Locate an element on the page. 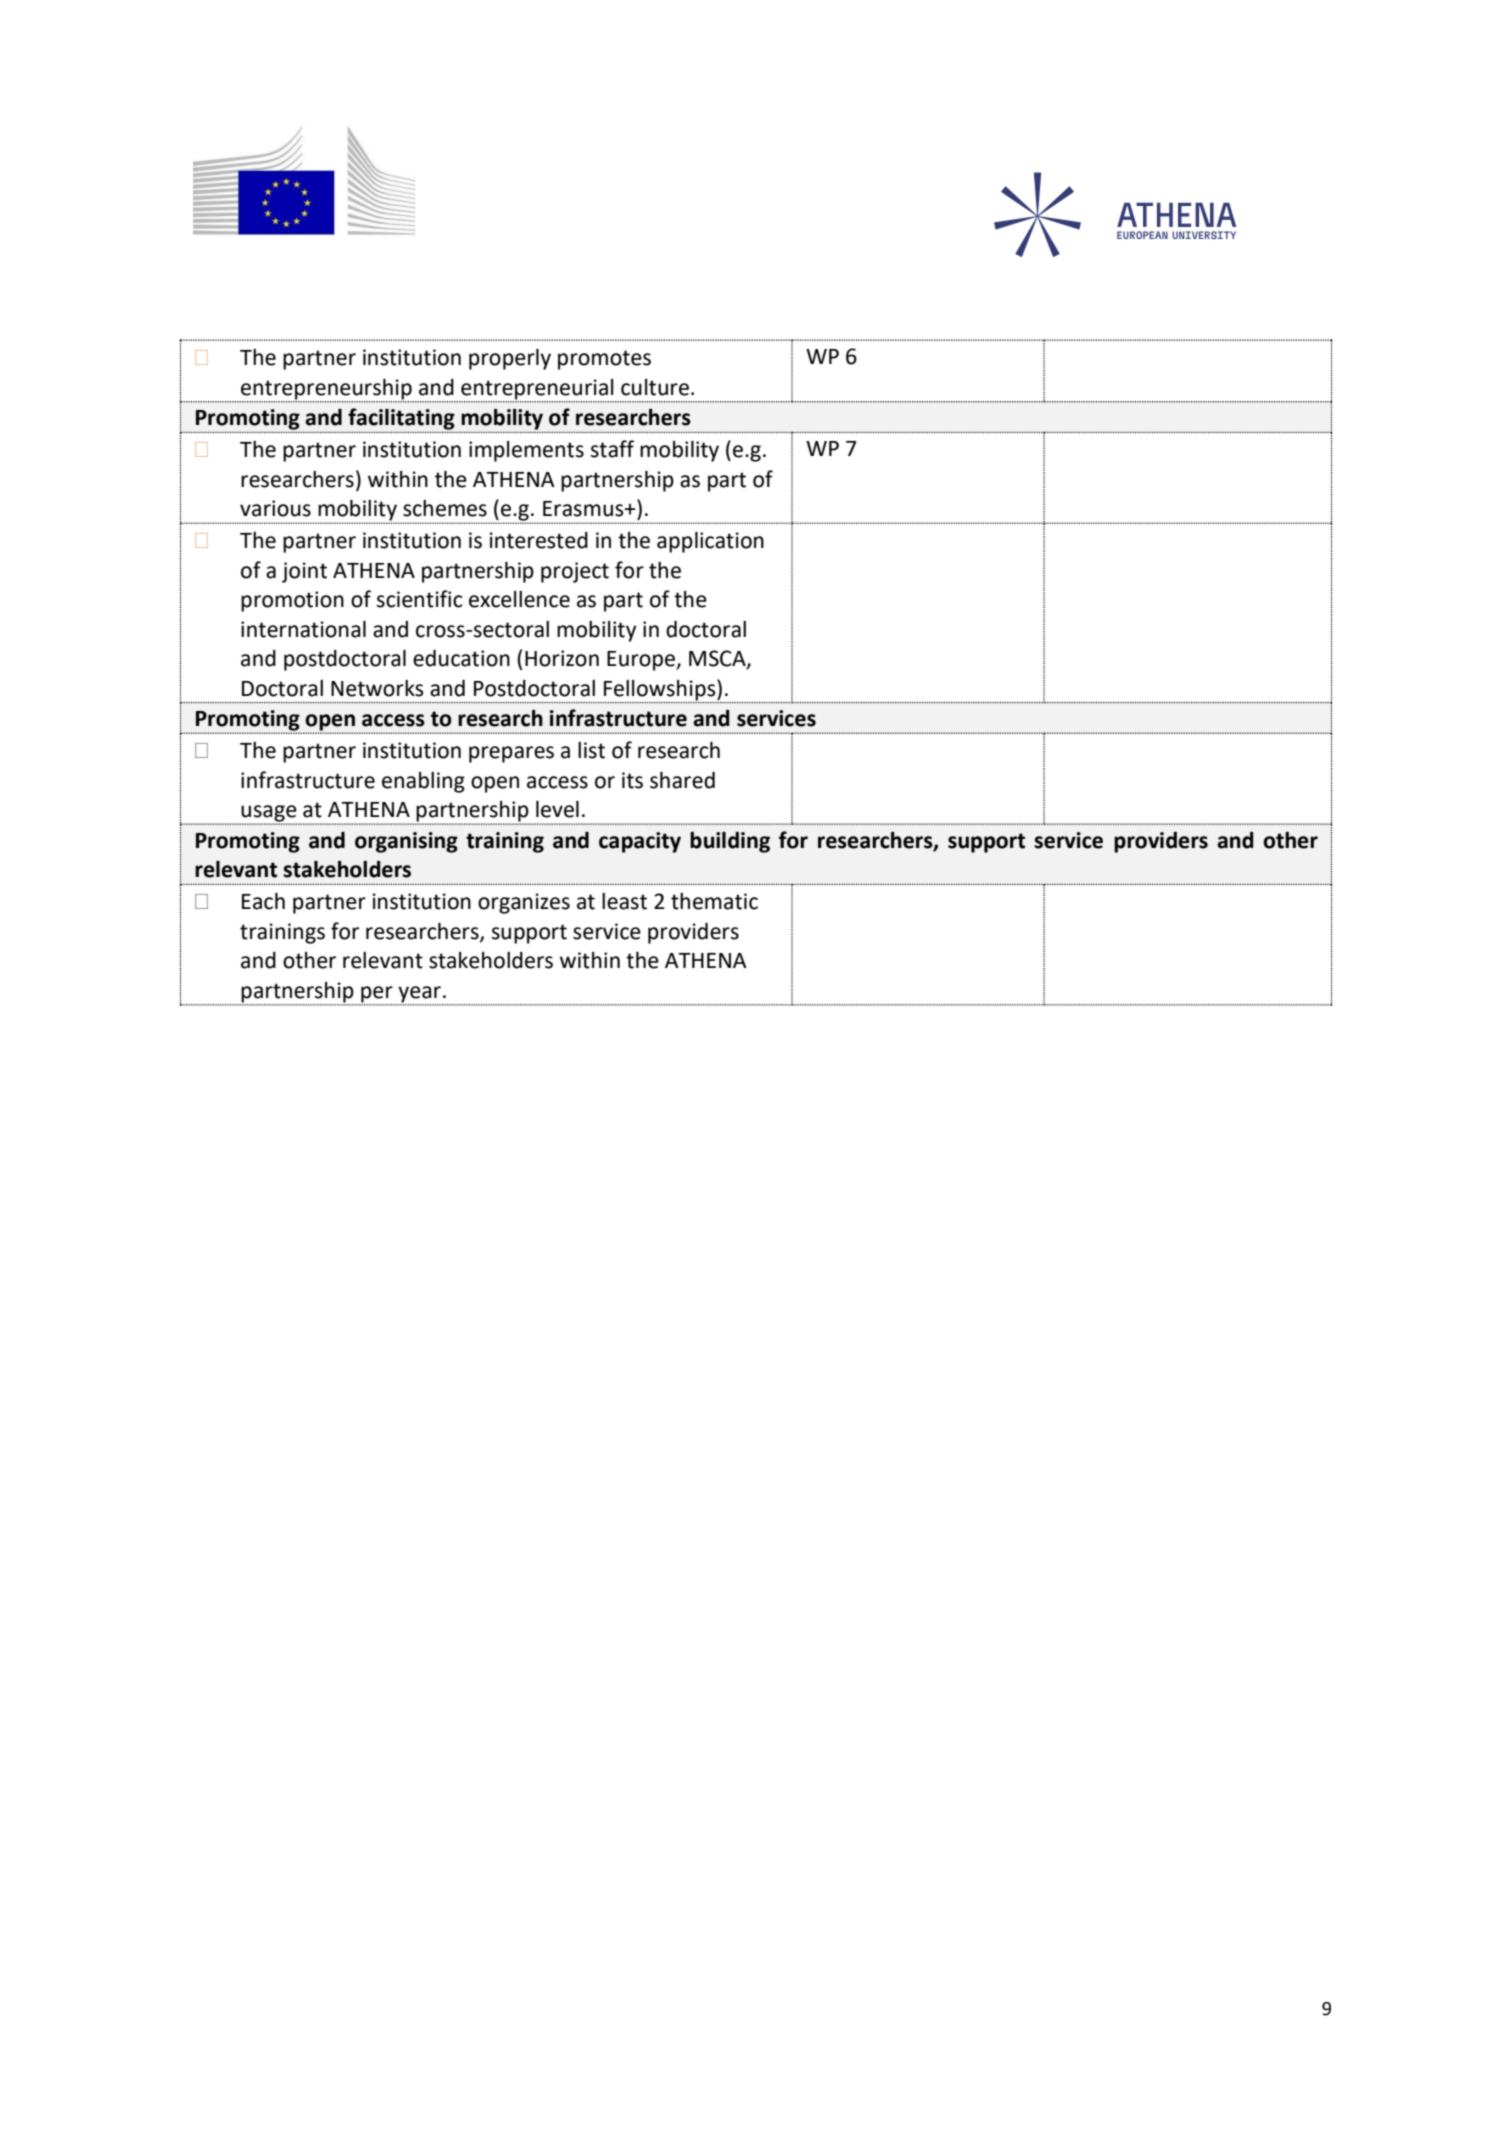 The image size is (1512, 2138). culture is located at coordinates (655, 387).
